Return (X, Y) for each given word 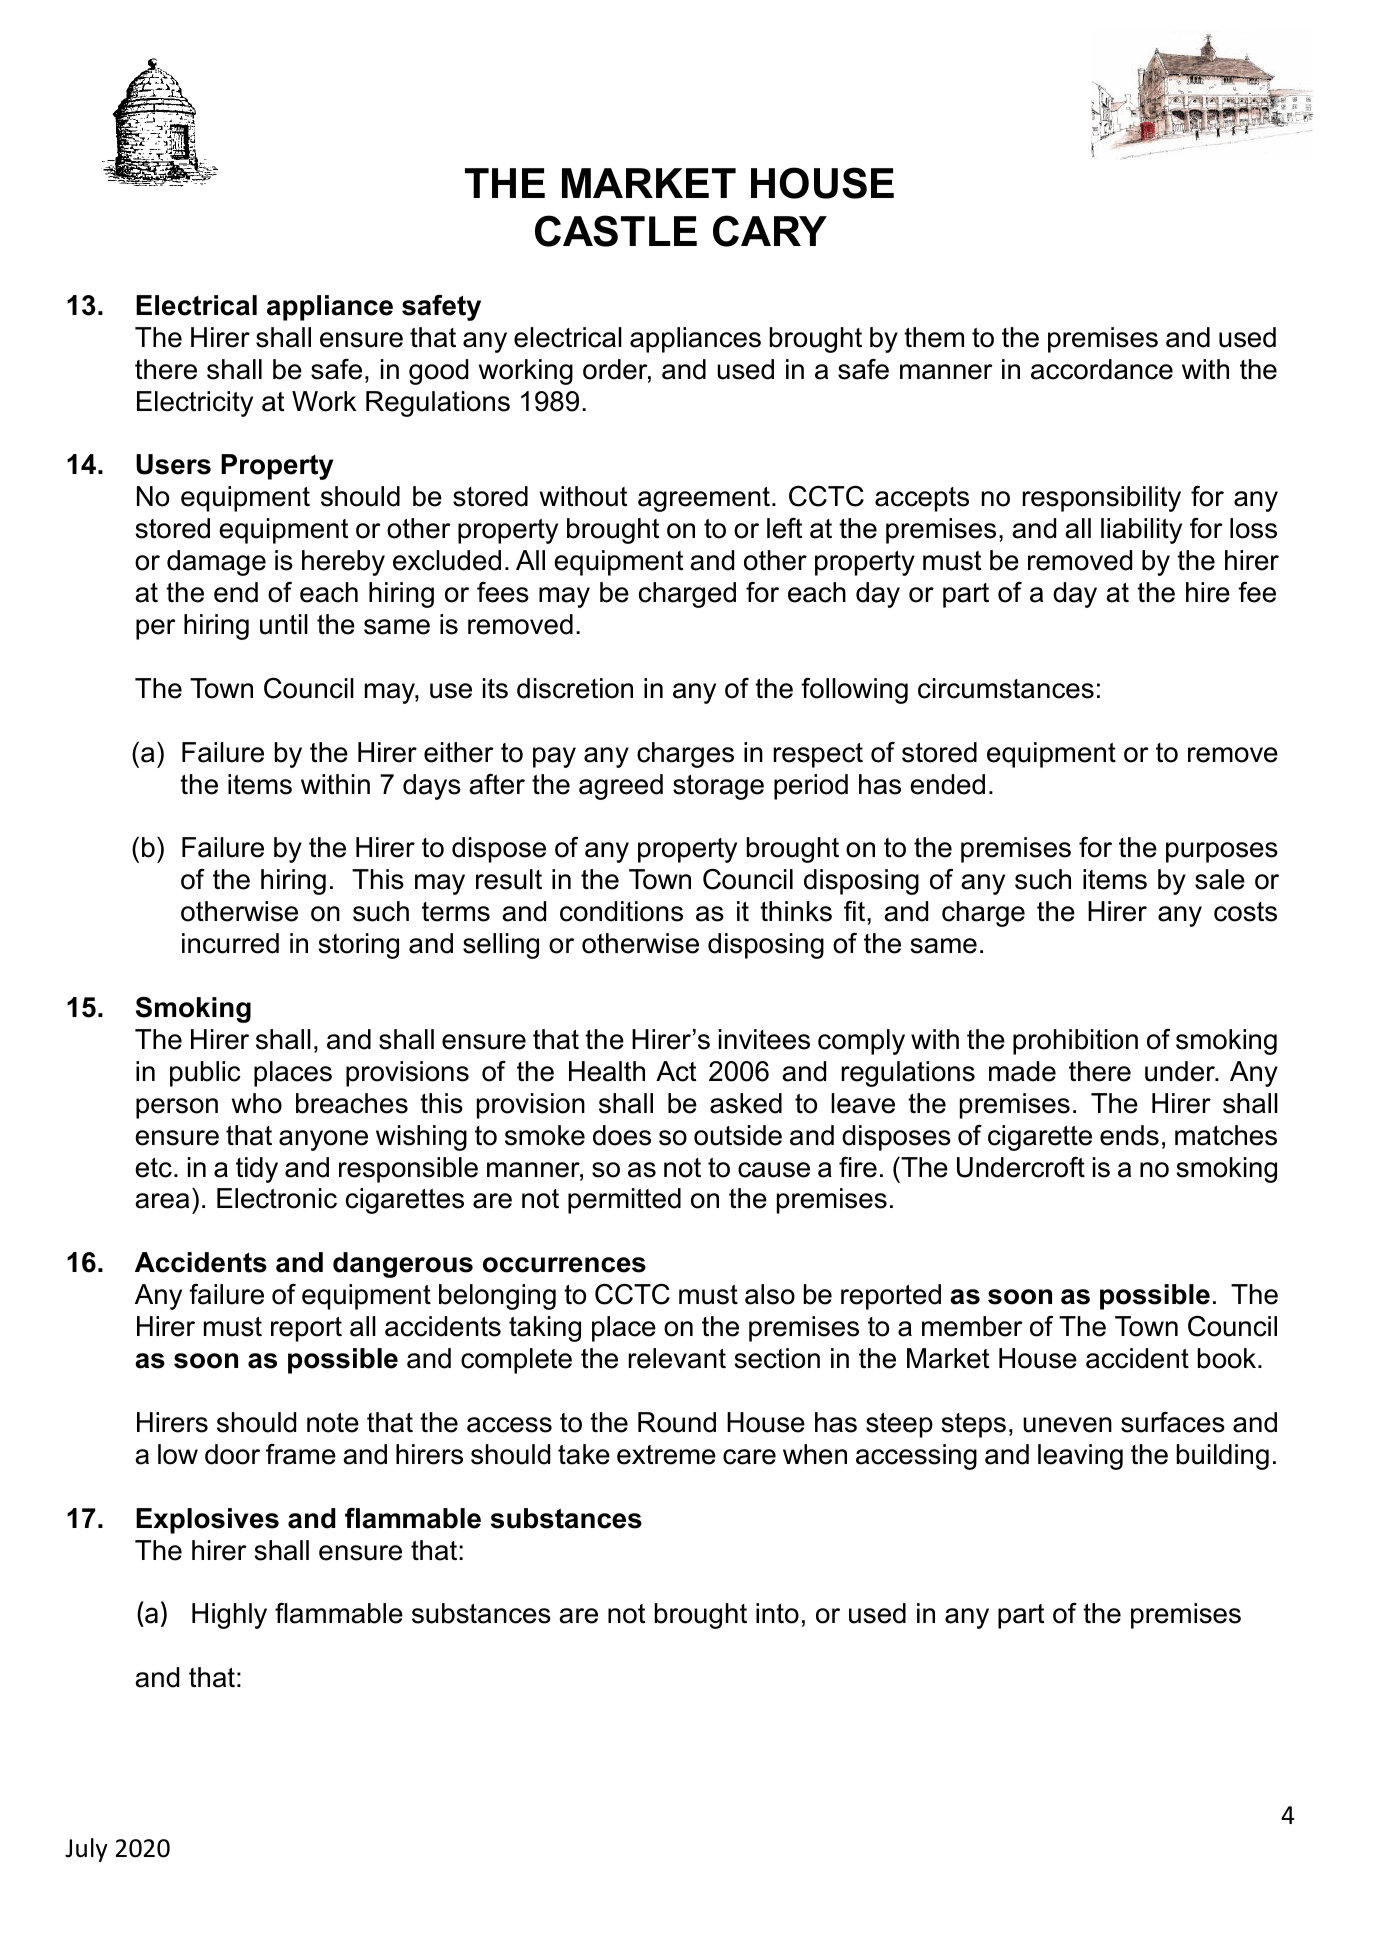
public (205, 1074)
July (86, 1850)
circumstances (1006, 688)
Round (677, 1422)
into (777, 1613)
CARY (770, 231)
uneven (1067, 1425)
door (232, 1454)
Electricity (195, 404)
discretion (575, 688)
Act (676, 1071)
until (284, 624)
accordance (1102, 369)
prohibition (1075, 1042)
